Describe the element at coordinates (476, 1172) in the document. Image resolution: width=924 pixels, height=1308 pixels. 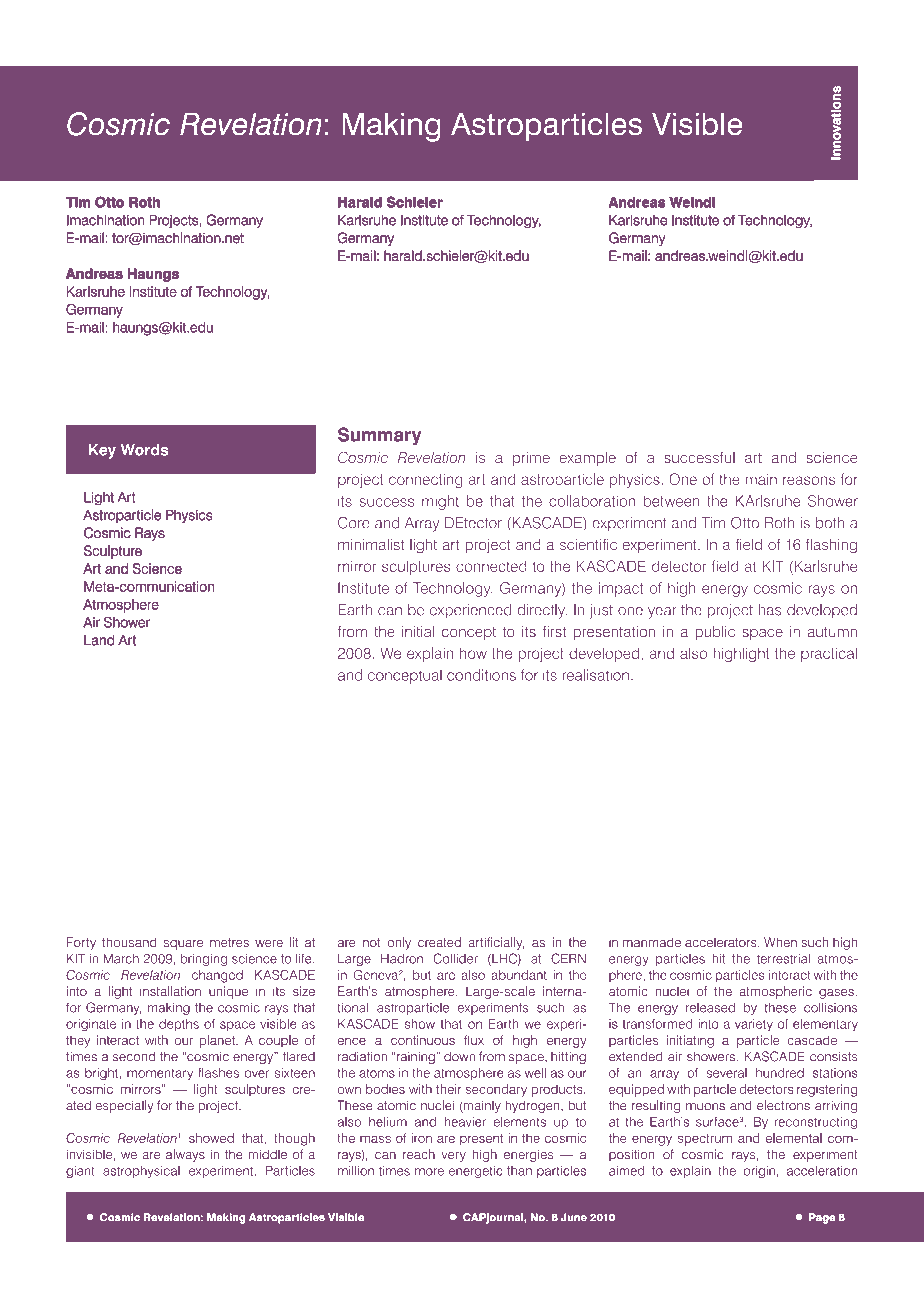
I see `energetic` at that location.
